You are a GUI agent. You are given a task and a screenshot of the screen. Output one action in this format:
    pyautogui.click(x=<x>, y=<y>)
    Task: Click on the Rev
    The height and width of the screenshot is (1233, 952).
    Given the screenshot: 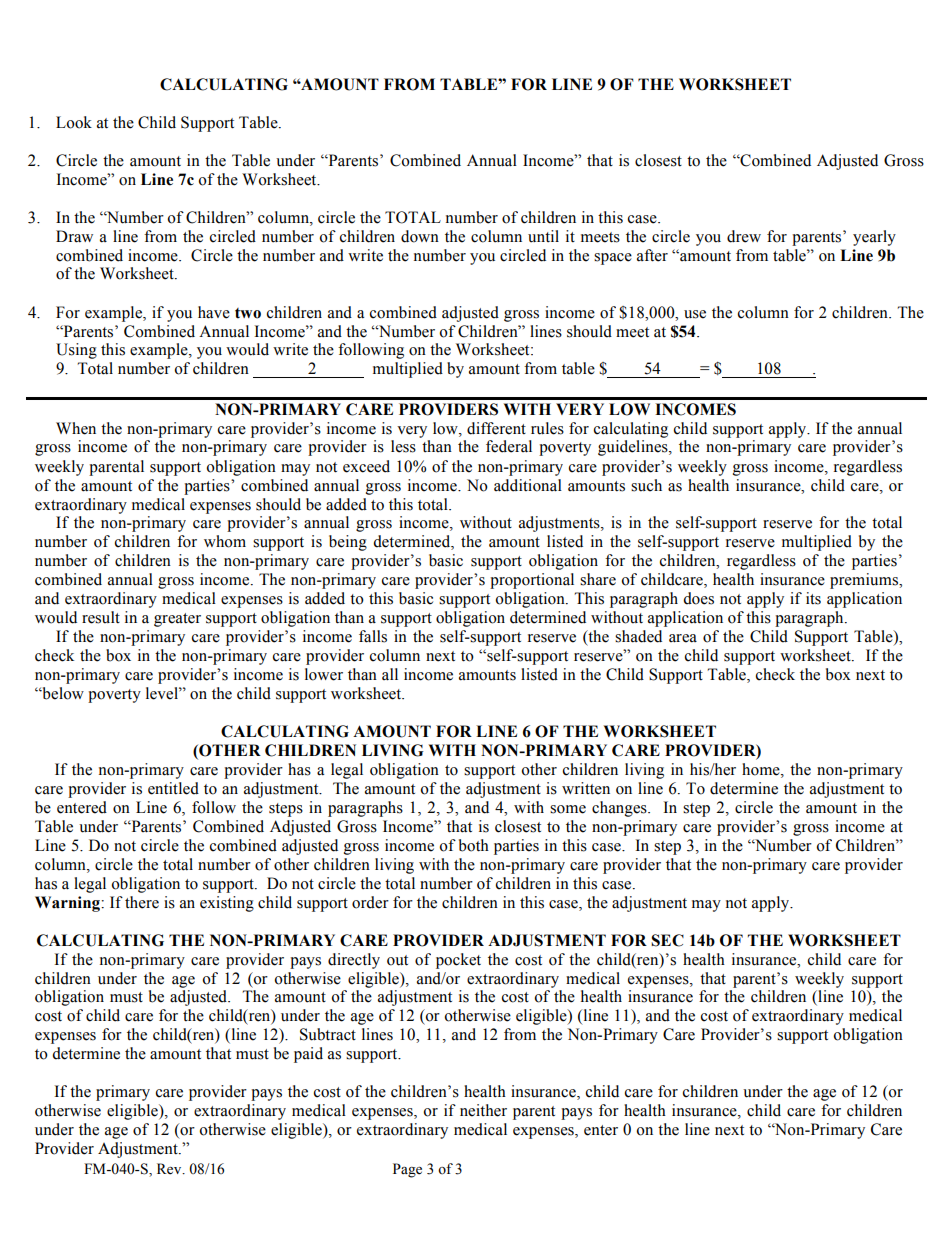 What is the action you would take?
    pyautogui.click(x=170, y=1169)
